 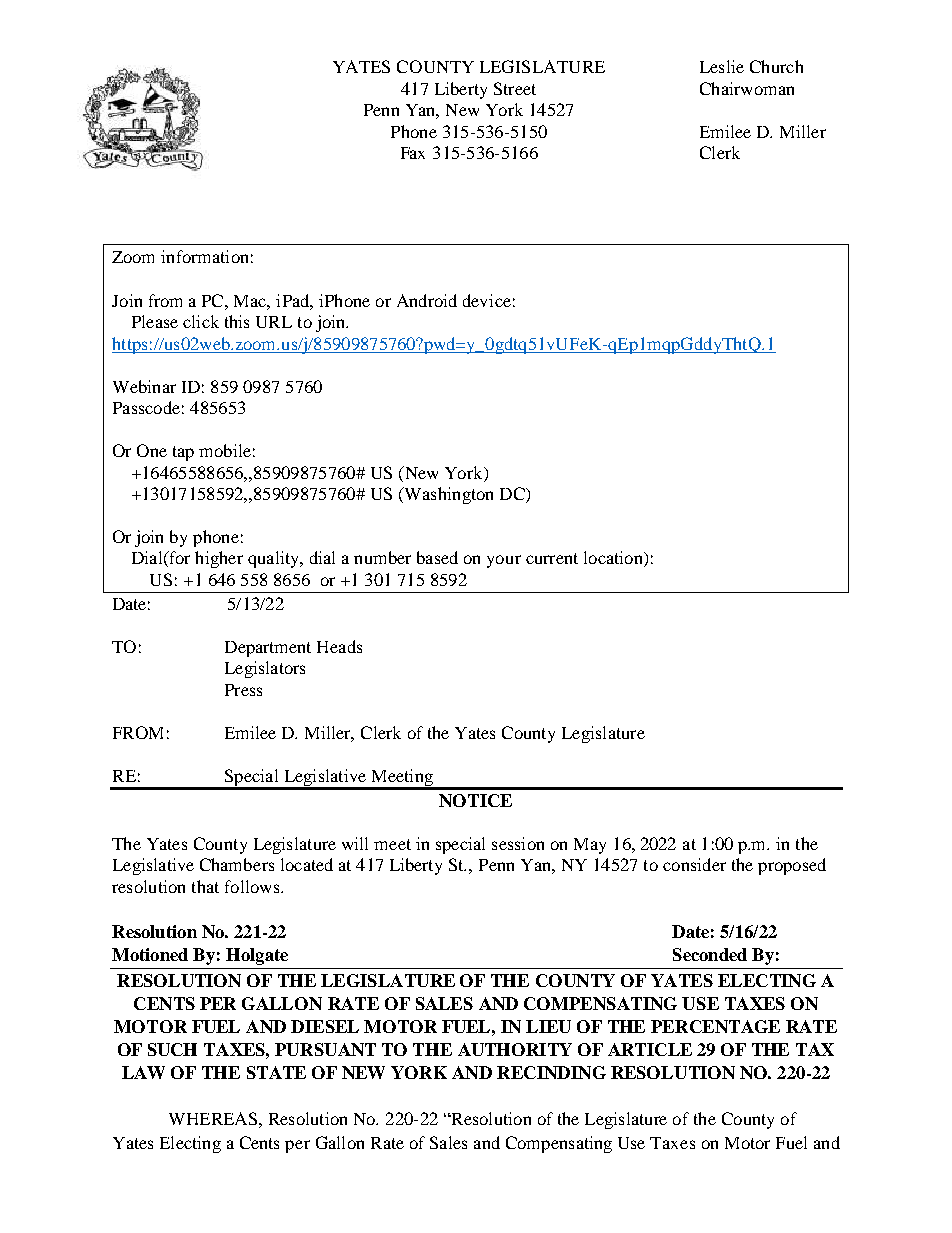 I want to click on location, so click(x=614, y=559).
